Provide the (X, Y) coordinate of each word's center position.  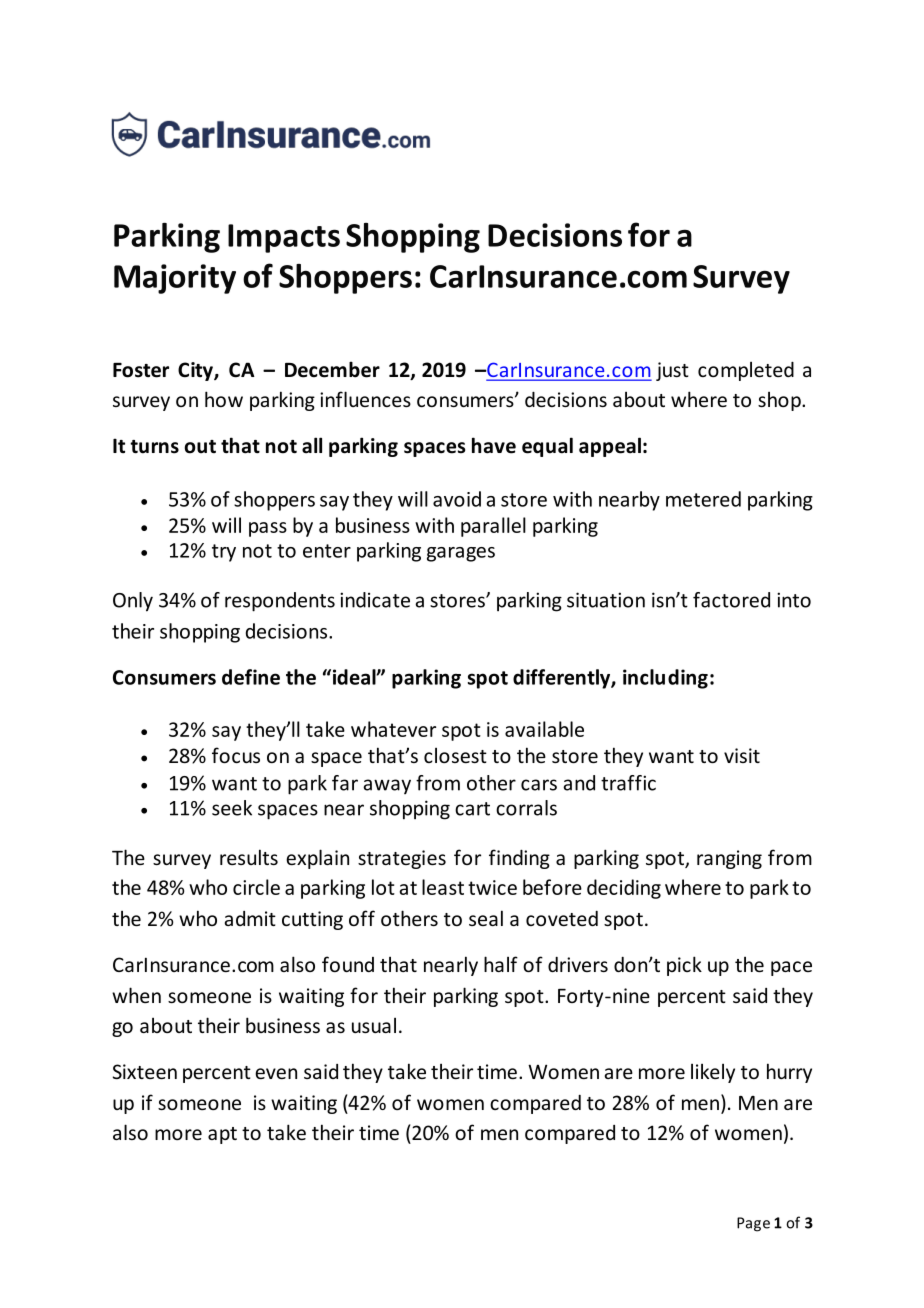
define (251, 677)
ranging (729, 859)
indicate (375, 600)
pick (684, 966)
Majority (175, 279)
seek (232, 808)
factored (731, 600)
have (494, 445)
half (501, 964)
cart (472, 809)
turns (154, 447)
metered (703, 499)
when (136, 995)
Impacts (284, 238)
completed (746, 371)
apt (222, 1135)
